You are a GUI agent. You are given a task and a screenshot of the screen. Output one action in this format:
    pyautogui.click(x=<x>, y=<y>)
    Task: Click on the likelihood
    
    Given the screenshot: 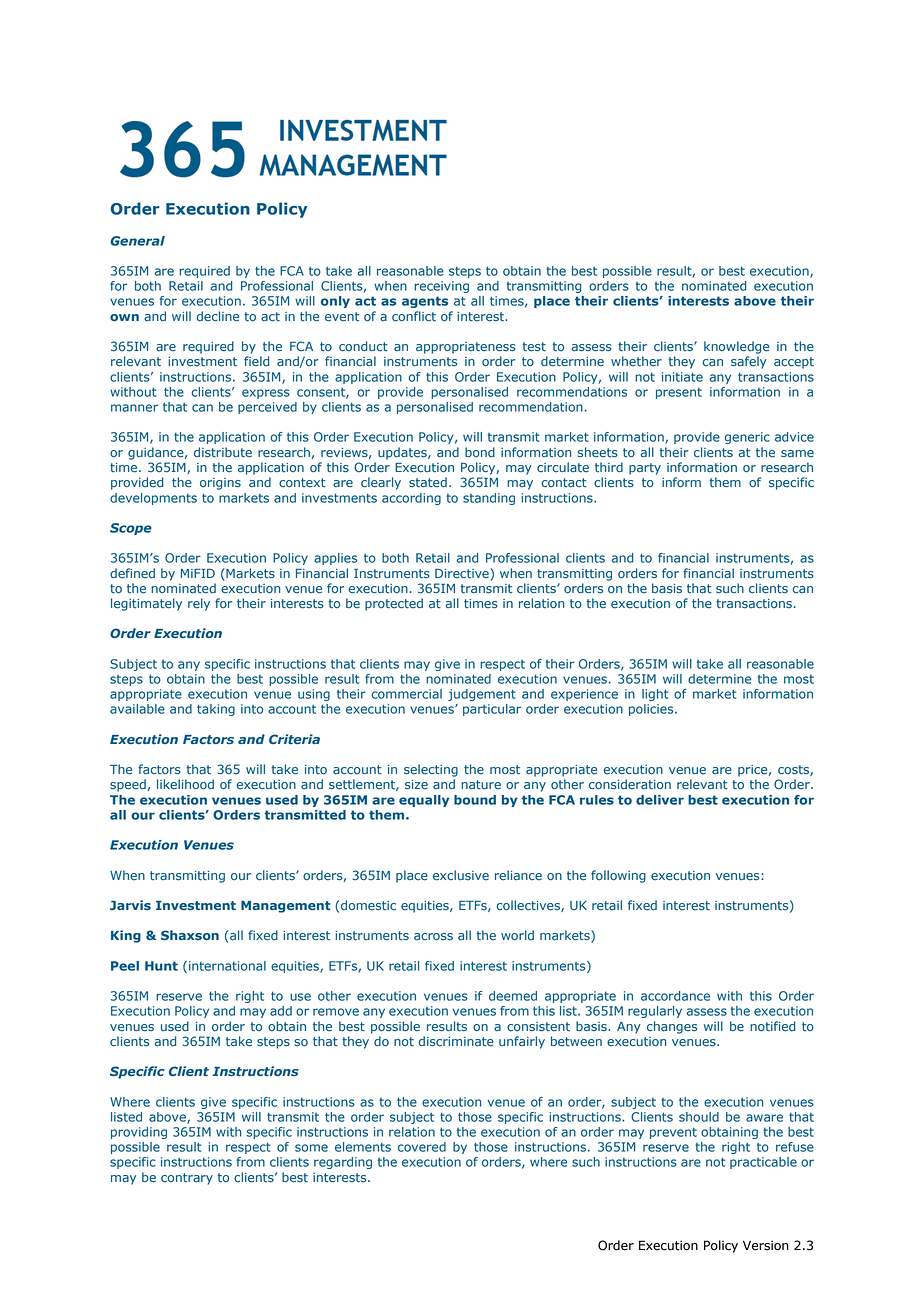 What is the action you would take?
    pyautogui.click(x=185, y=784)
